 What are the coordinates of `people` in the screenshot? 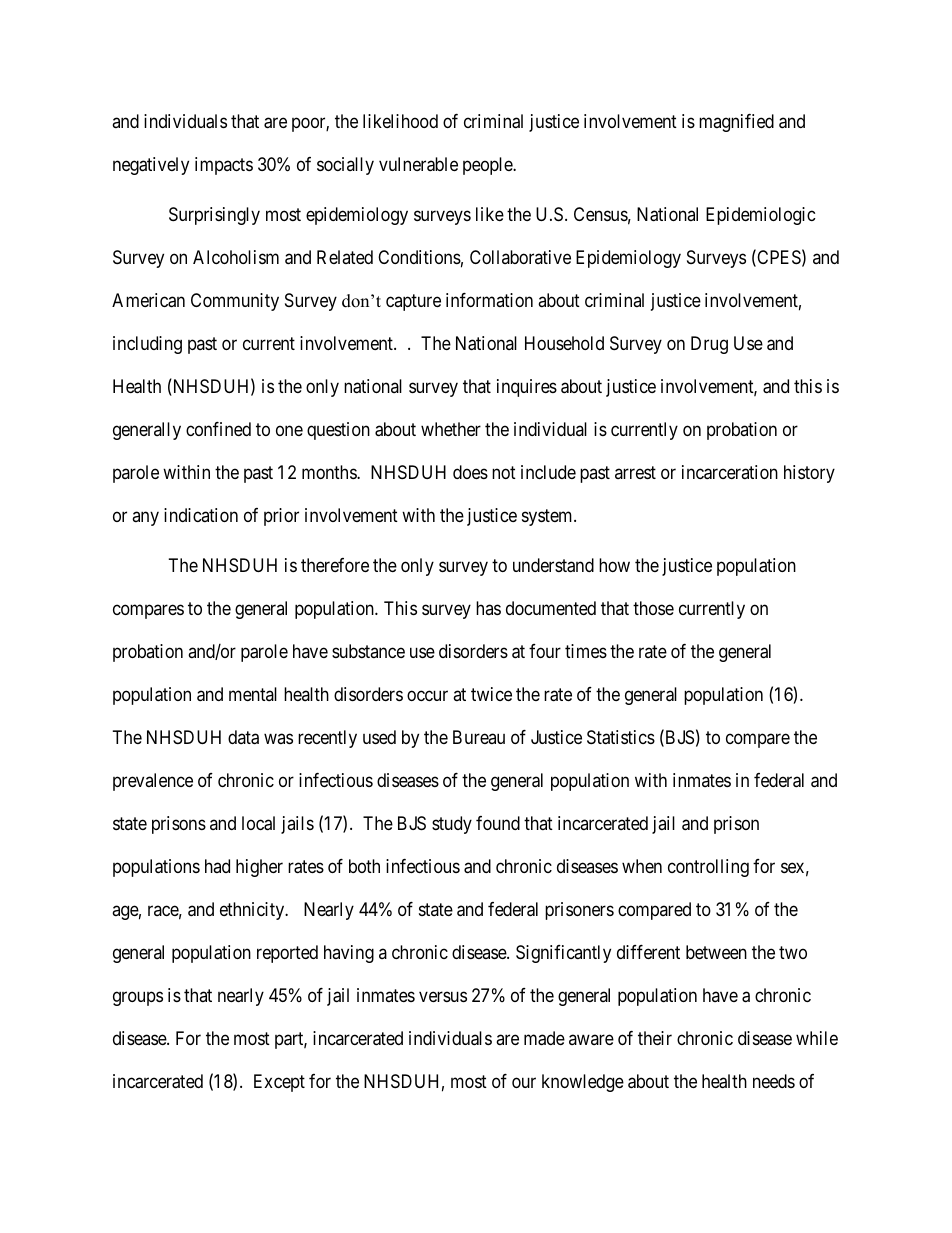 It's located at (488, 166).
